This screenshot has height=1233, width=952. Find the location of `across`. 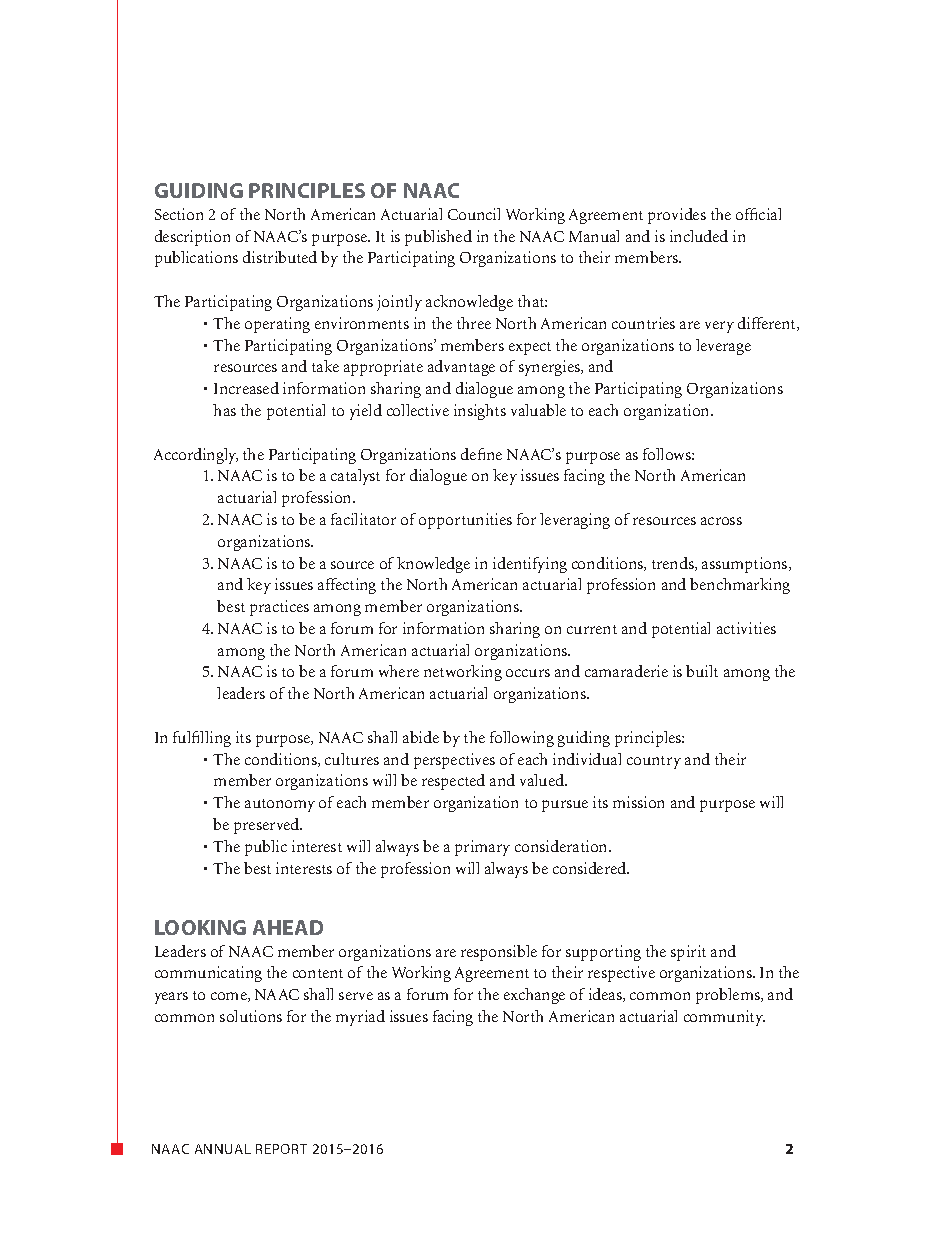

across is located at coordinates (721, 521).
